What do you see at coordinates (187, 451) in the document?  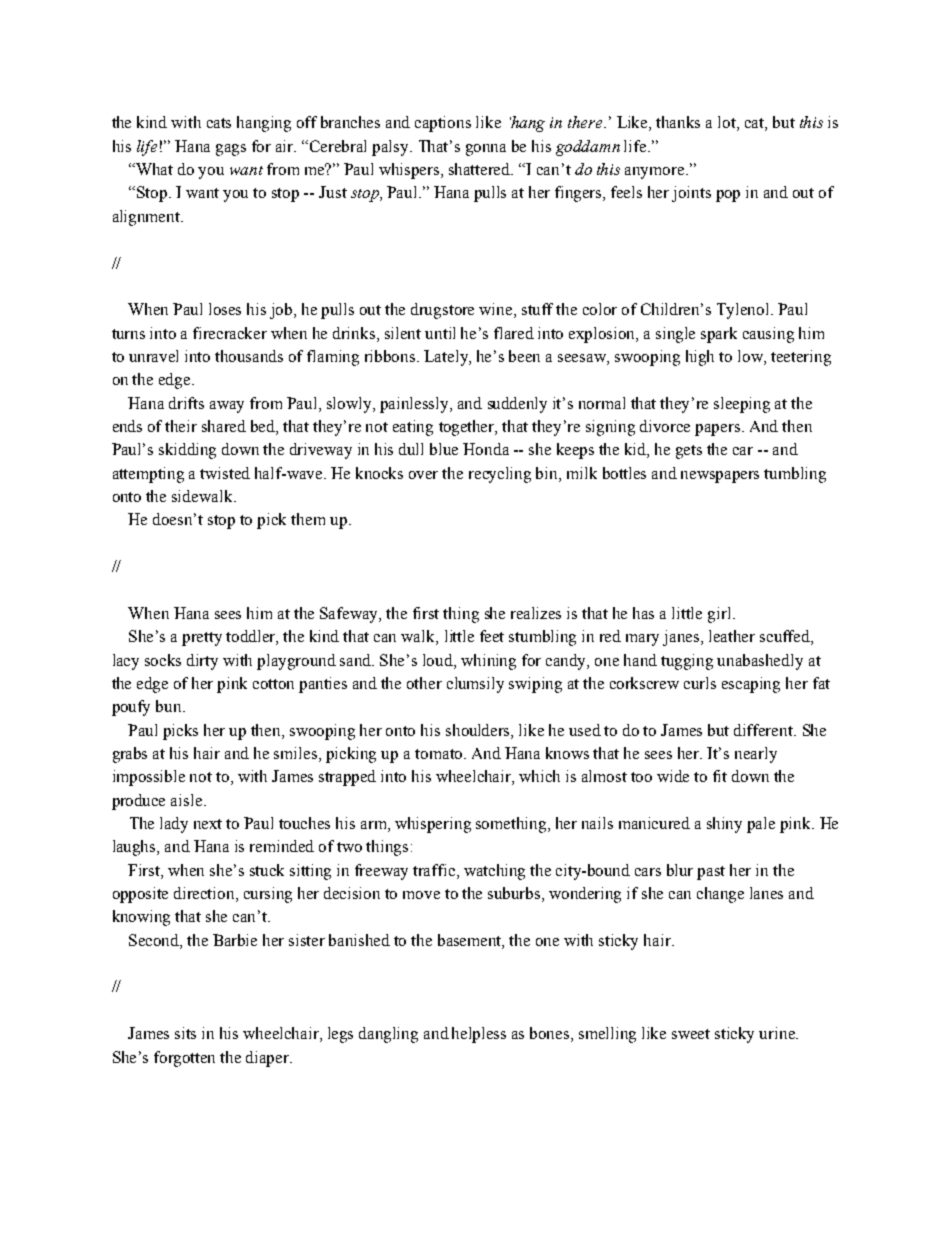 I see `skidding` at bounding box center [187, 451].
